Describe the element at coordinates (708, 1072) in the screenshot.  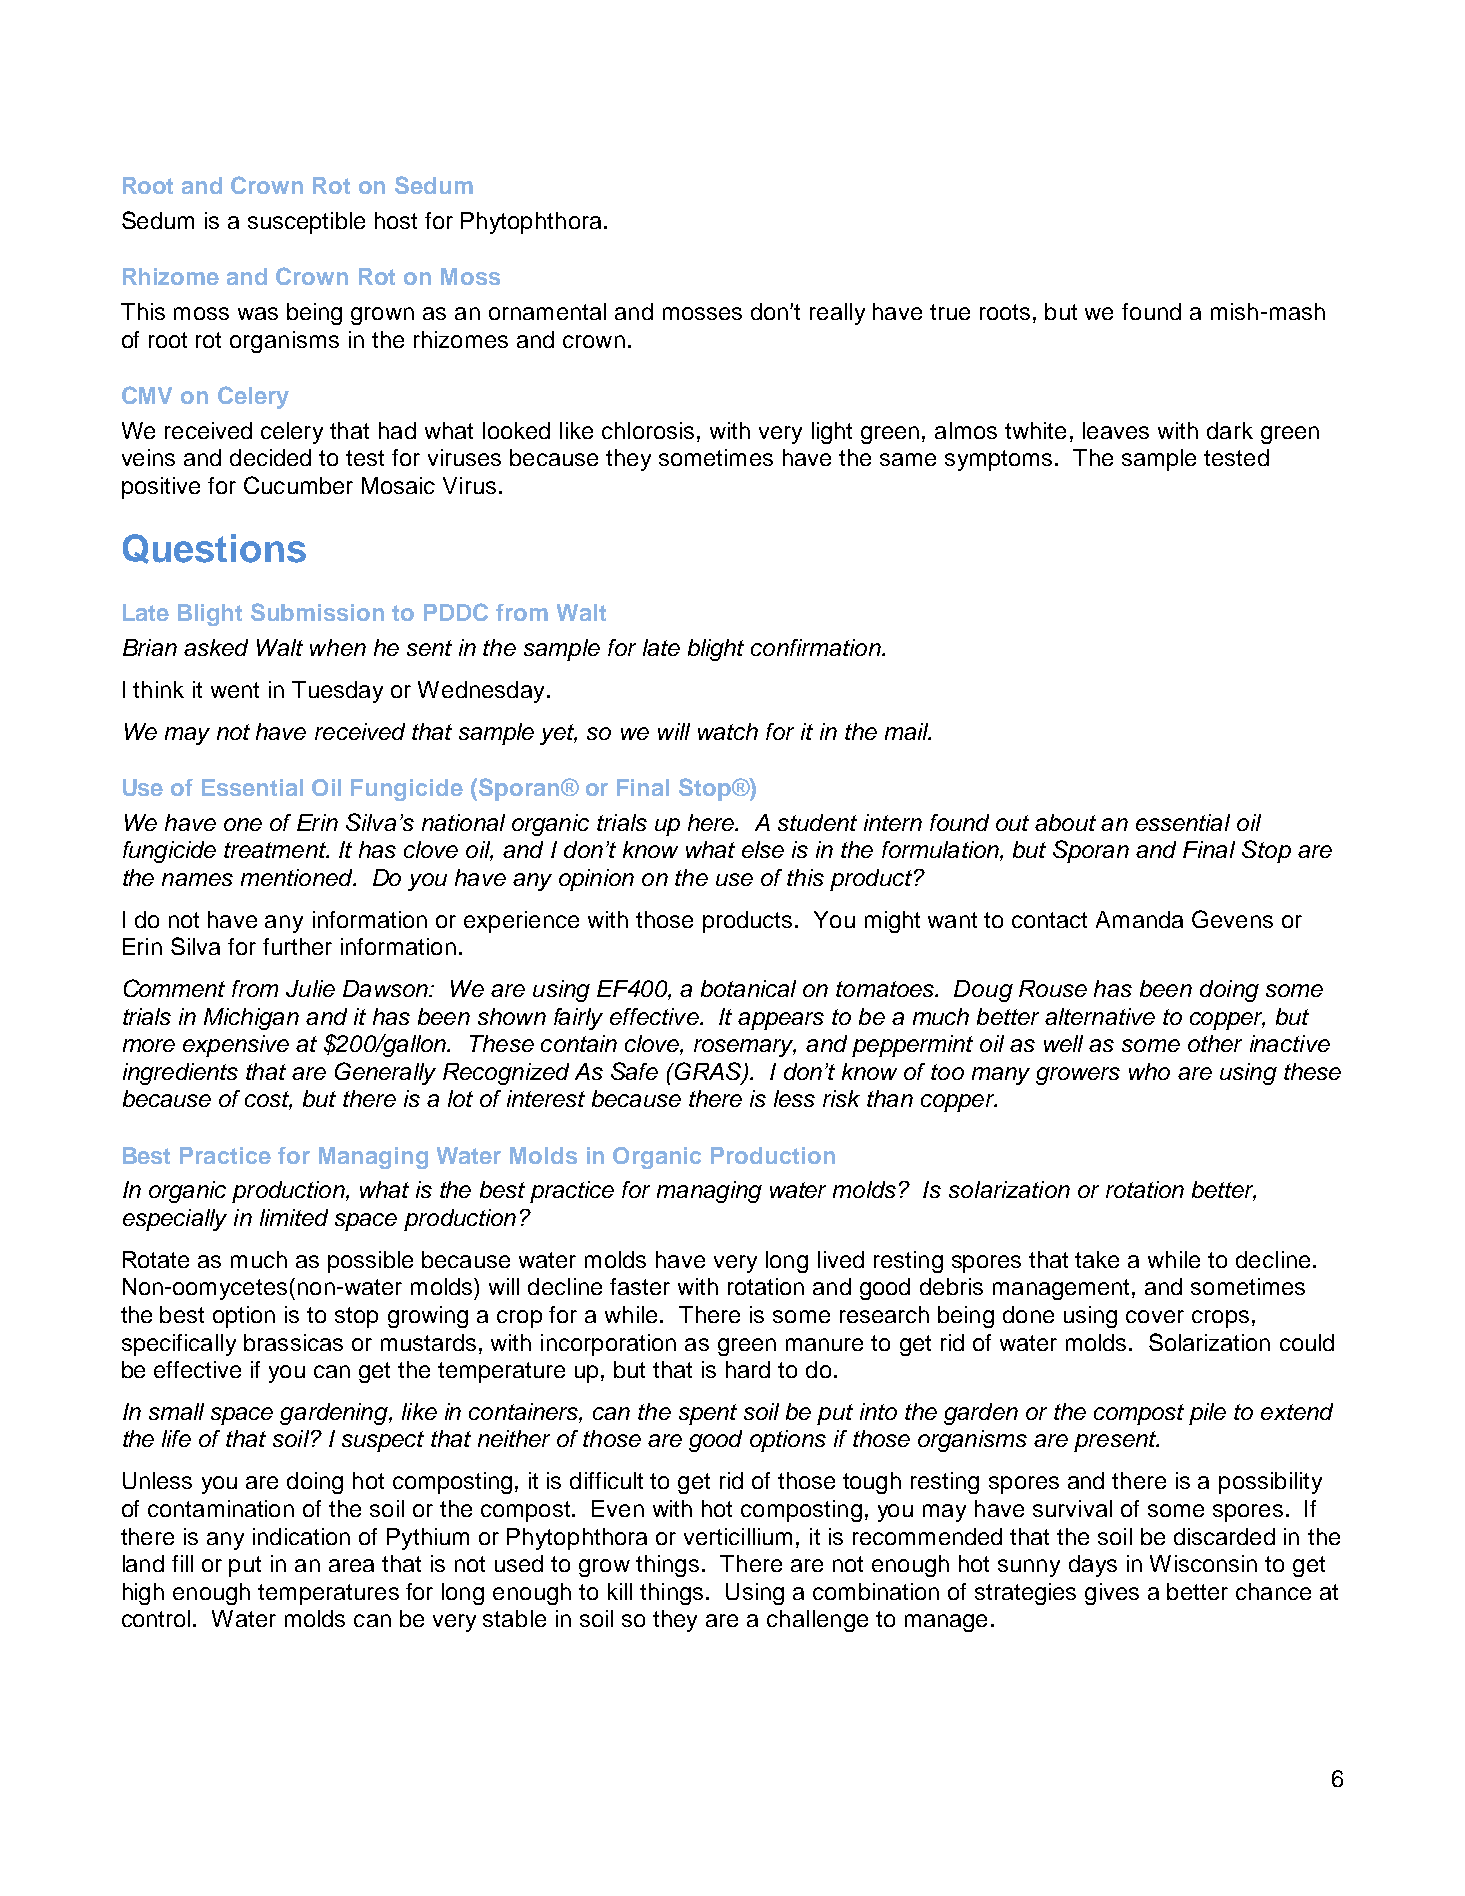
I see `GRAS` at that location.
